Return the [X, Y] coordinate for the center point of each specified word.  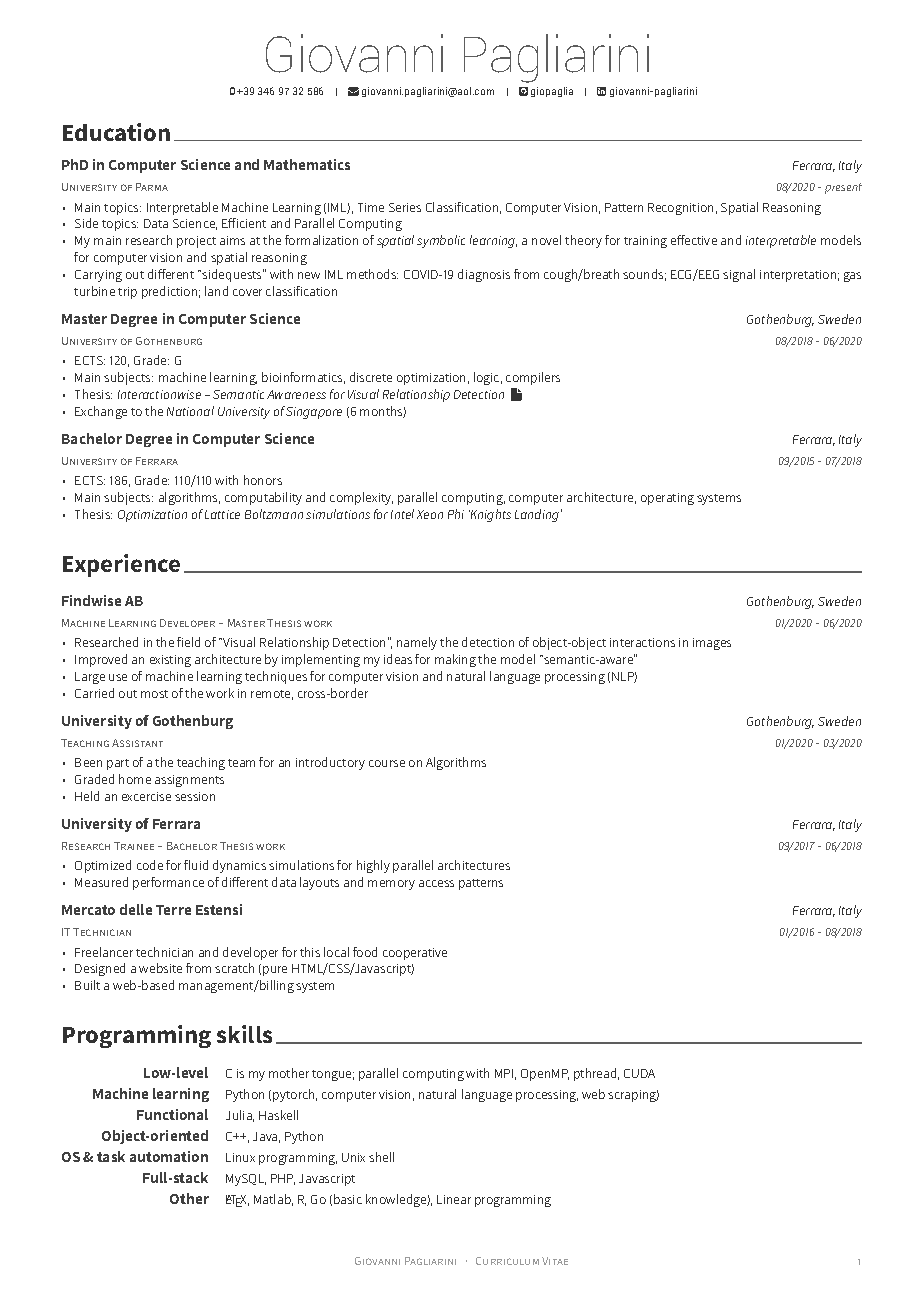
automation [169, 1156]
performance [168, 883]
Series [405, 207]
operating [667, 499]
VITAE [555, 1261]
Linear [454, 1199]
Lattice [222, 514]
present [843, 188]
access [436, 883]
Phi [456, 514]
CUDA [639, 1073]
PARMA [152, 187]
